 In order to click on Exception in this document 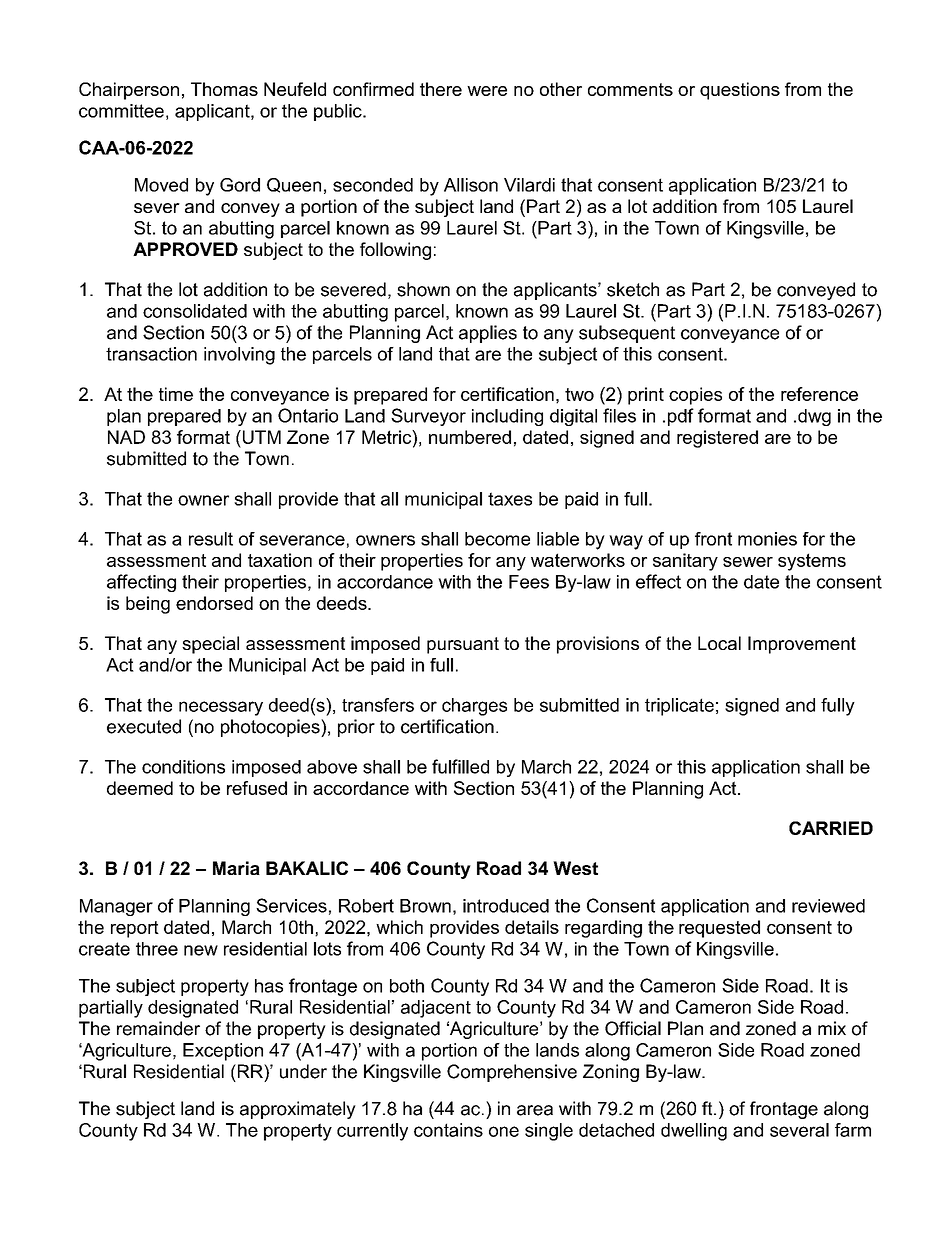, I will do `click(223, 1052)`.
